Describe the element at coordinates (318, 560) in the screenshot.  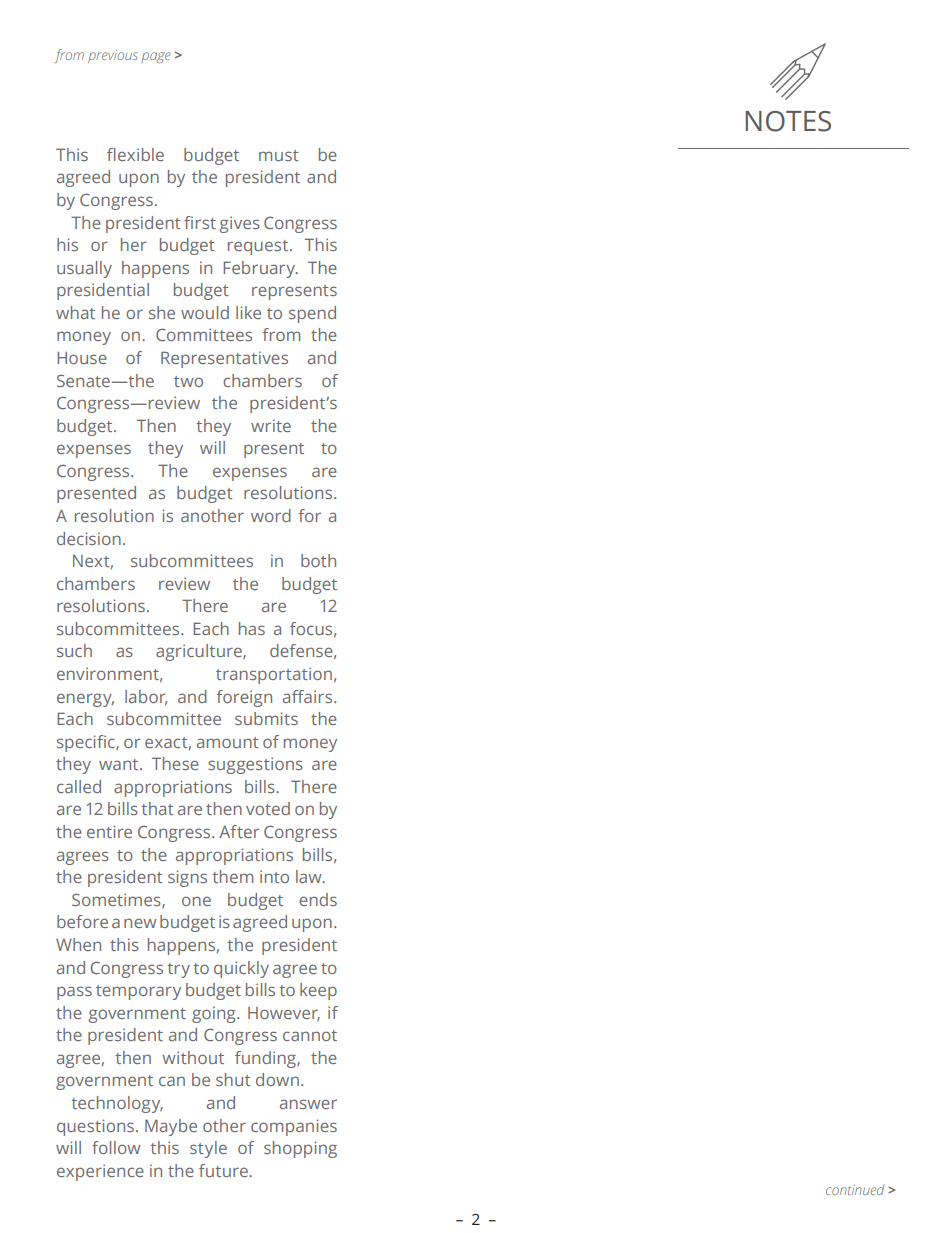
I see `both` at that location.
